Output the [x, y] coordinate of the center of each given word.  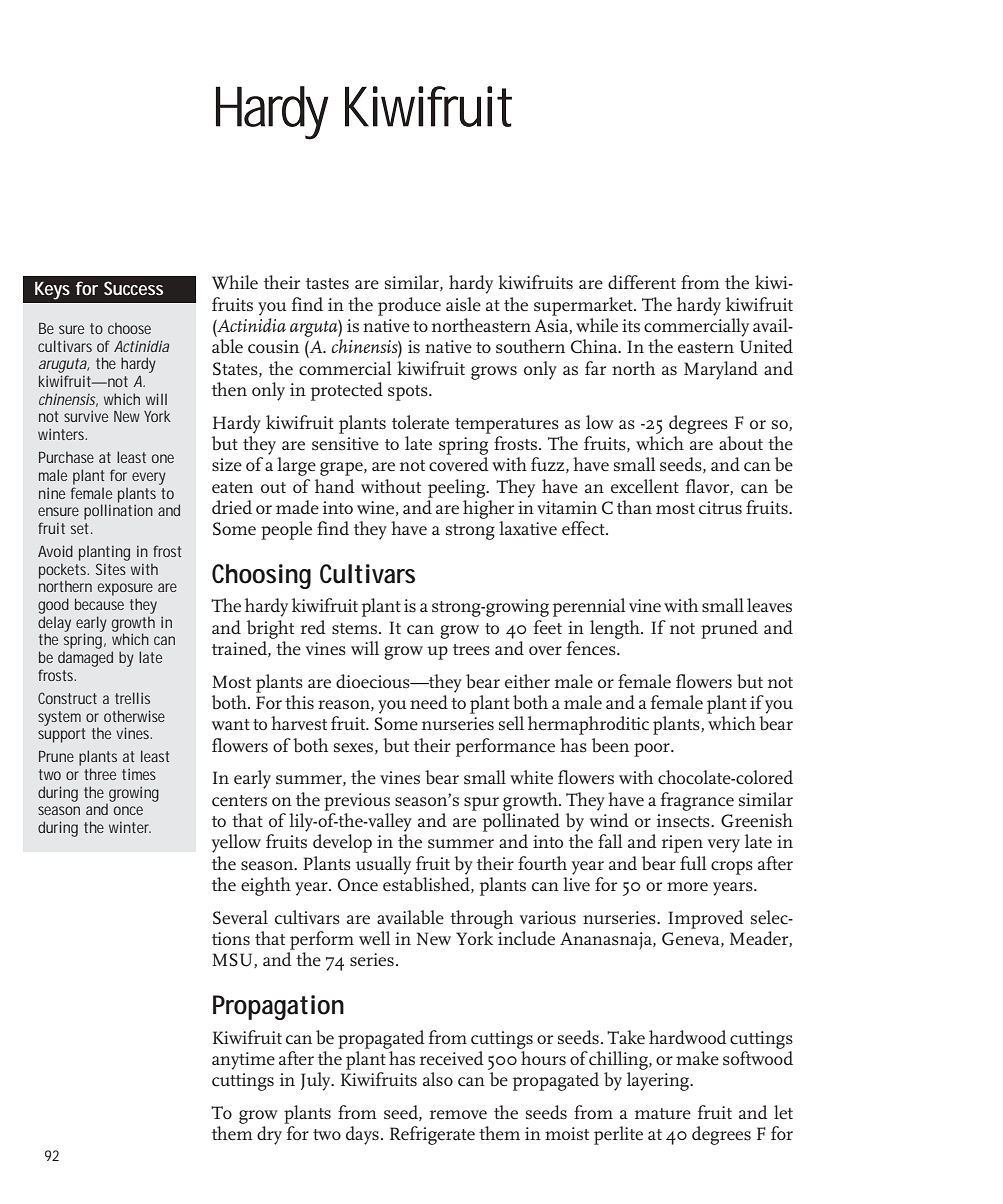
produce [409, 306]
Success [133, 288]
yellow [236, 843]
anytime [243, 1061]
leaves [769, 605]
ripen [682, 844]
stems [354, 629]
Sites [111, 569]
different [642, 282]
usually [383, 865]
